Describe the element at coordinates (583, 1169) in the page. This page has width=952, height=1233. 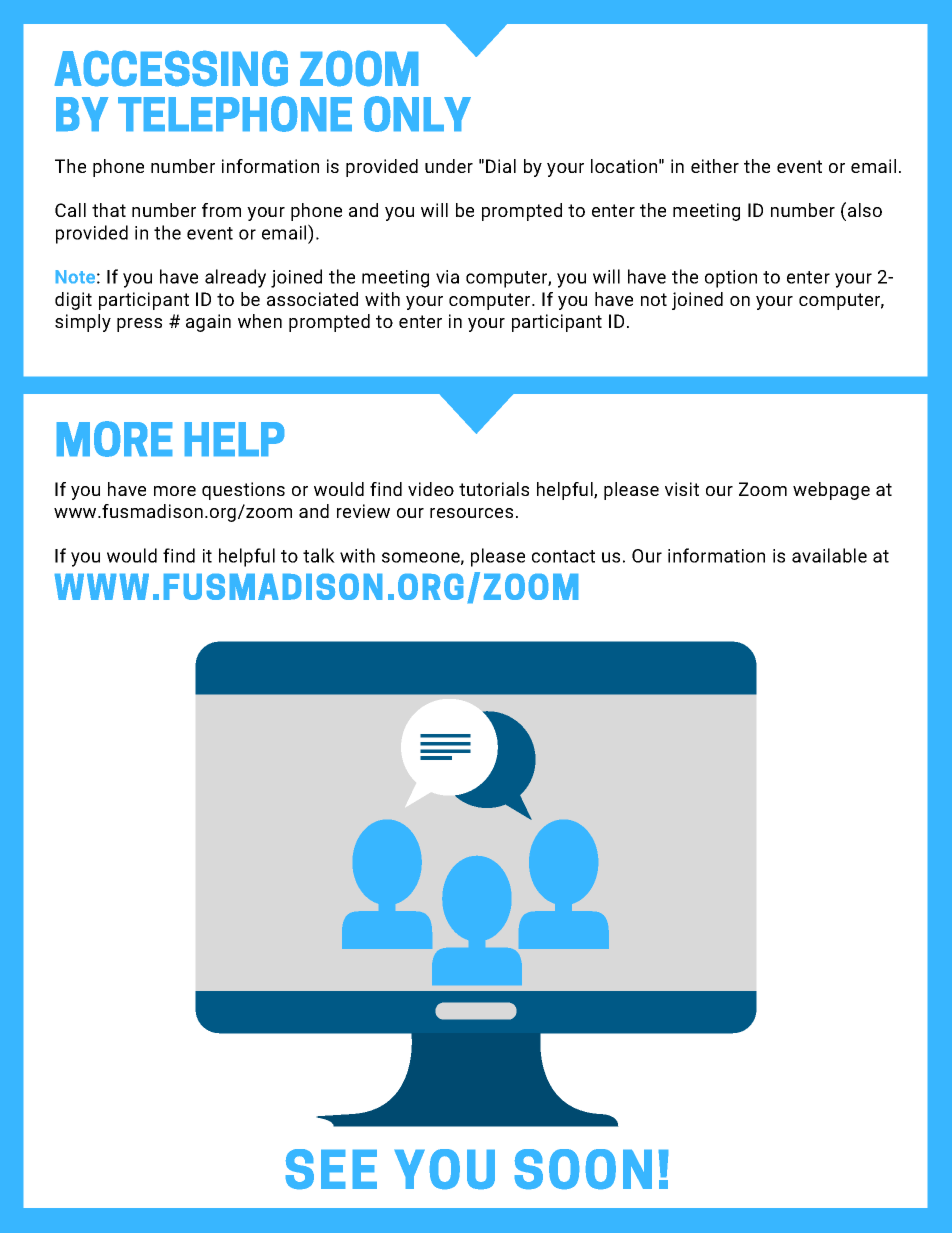
I see `SOON` at that location.
